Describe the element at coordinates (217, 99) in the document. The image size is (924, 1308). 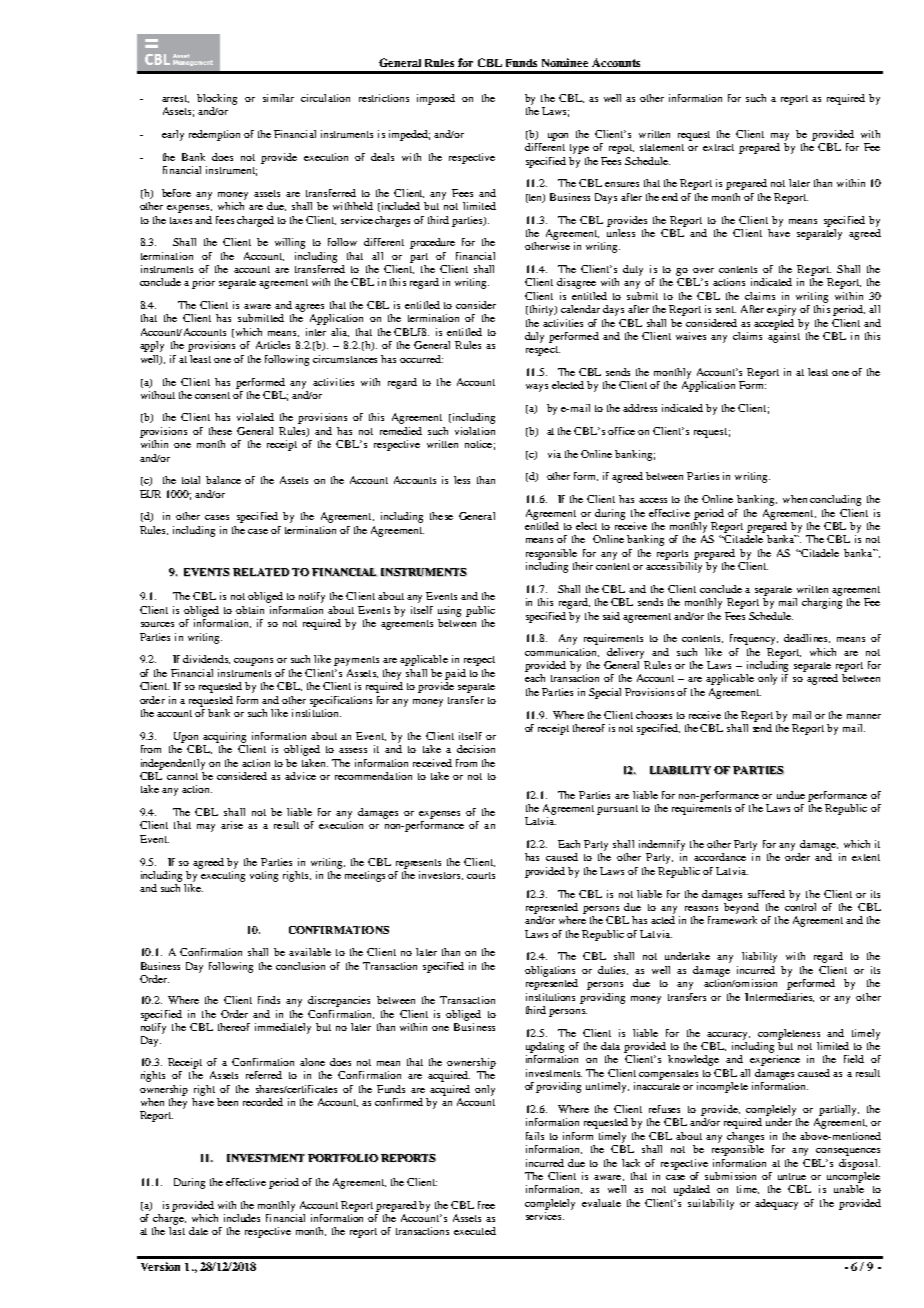
I see `blocking` at that location.
